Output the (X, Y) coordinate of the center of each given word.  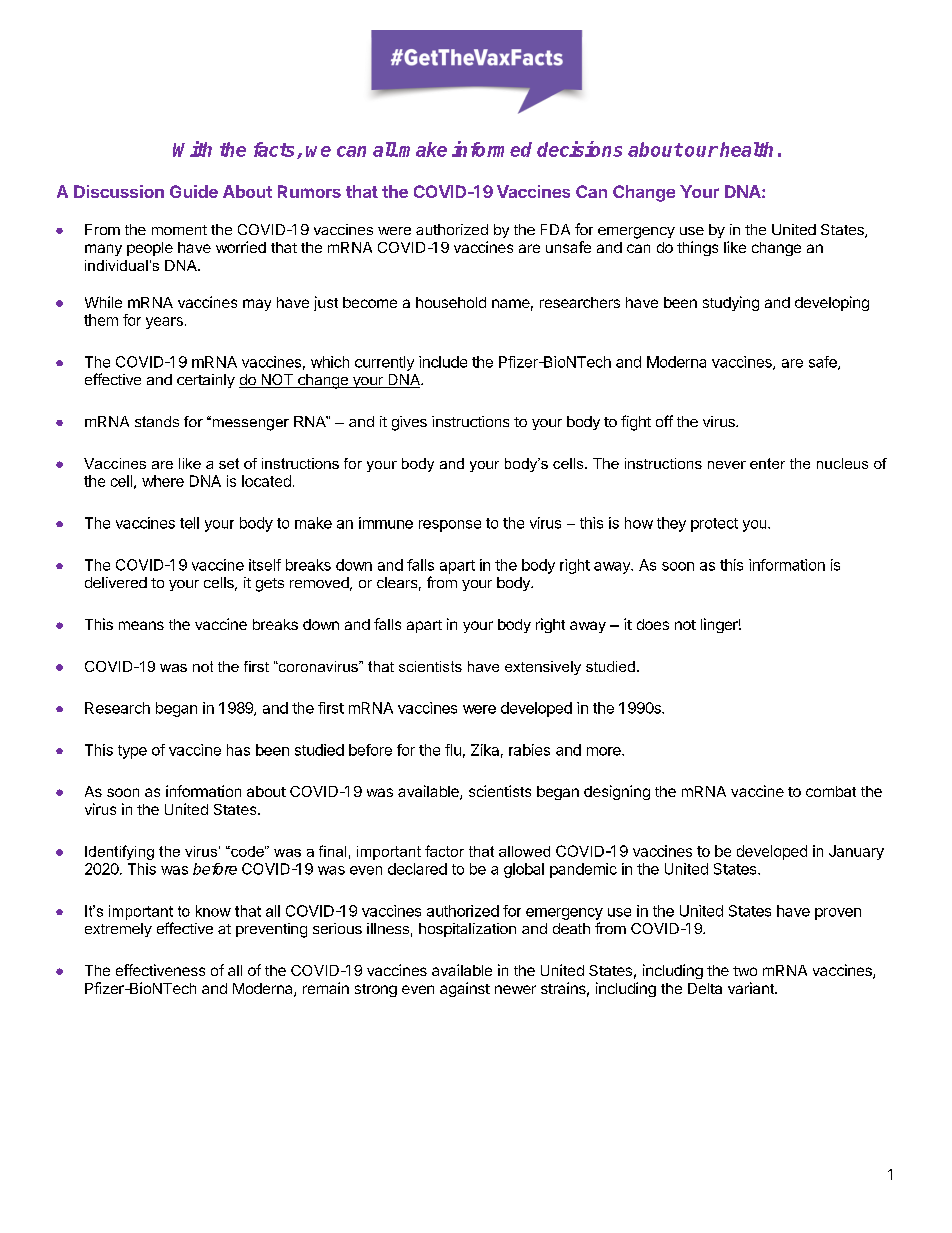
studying (731, 303)
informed (492, 149)
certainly (206, 381)
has (238, 750)
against (465, 989)
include (443, 362)
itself (265, 565)
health (746, 149)
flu (453, 750)
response (450, 526)
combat (831, 791)
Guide (194, 191)
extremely (118, 930)
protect (714, 525)
